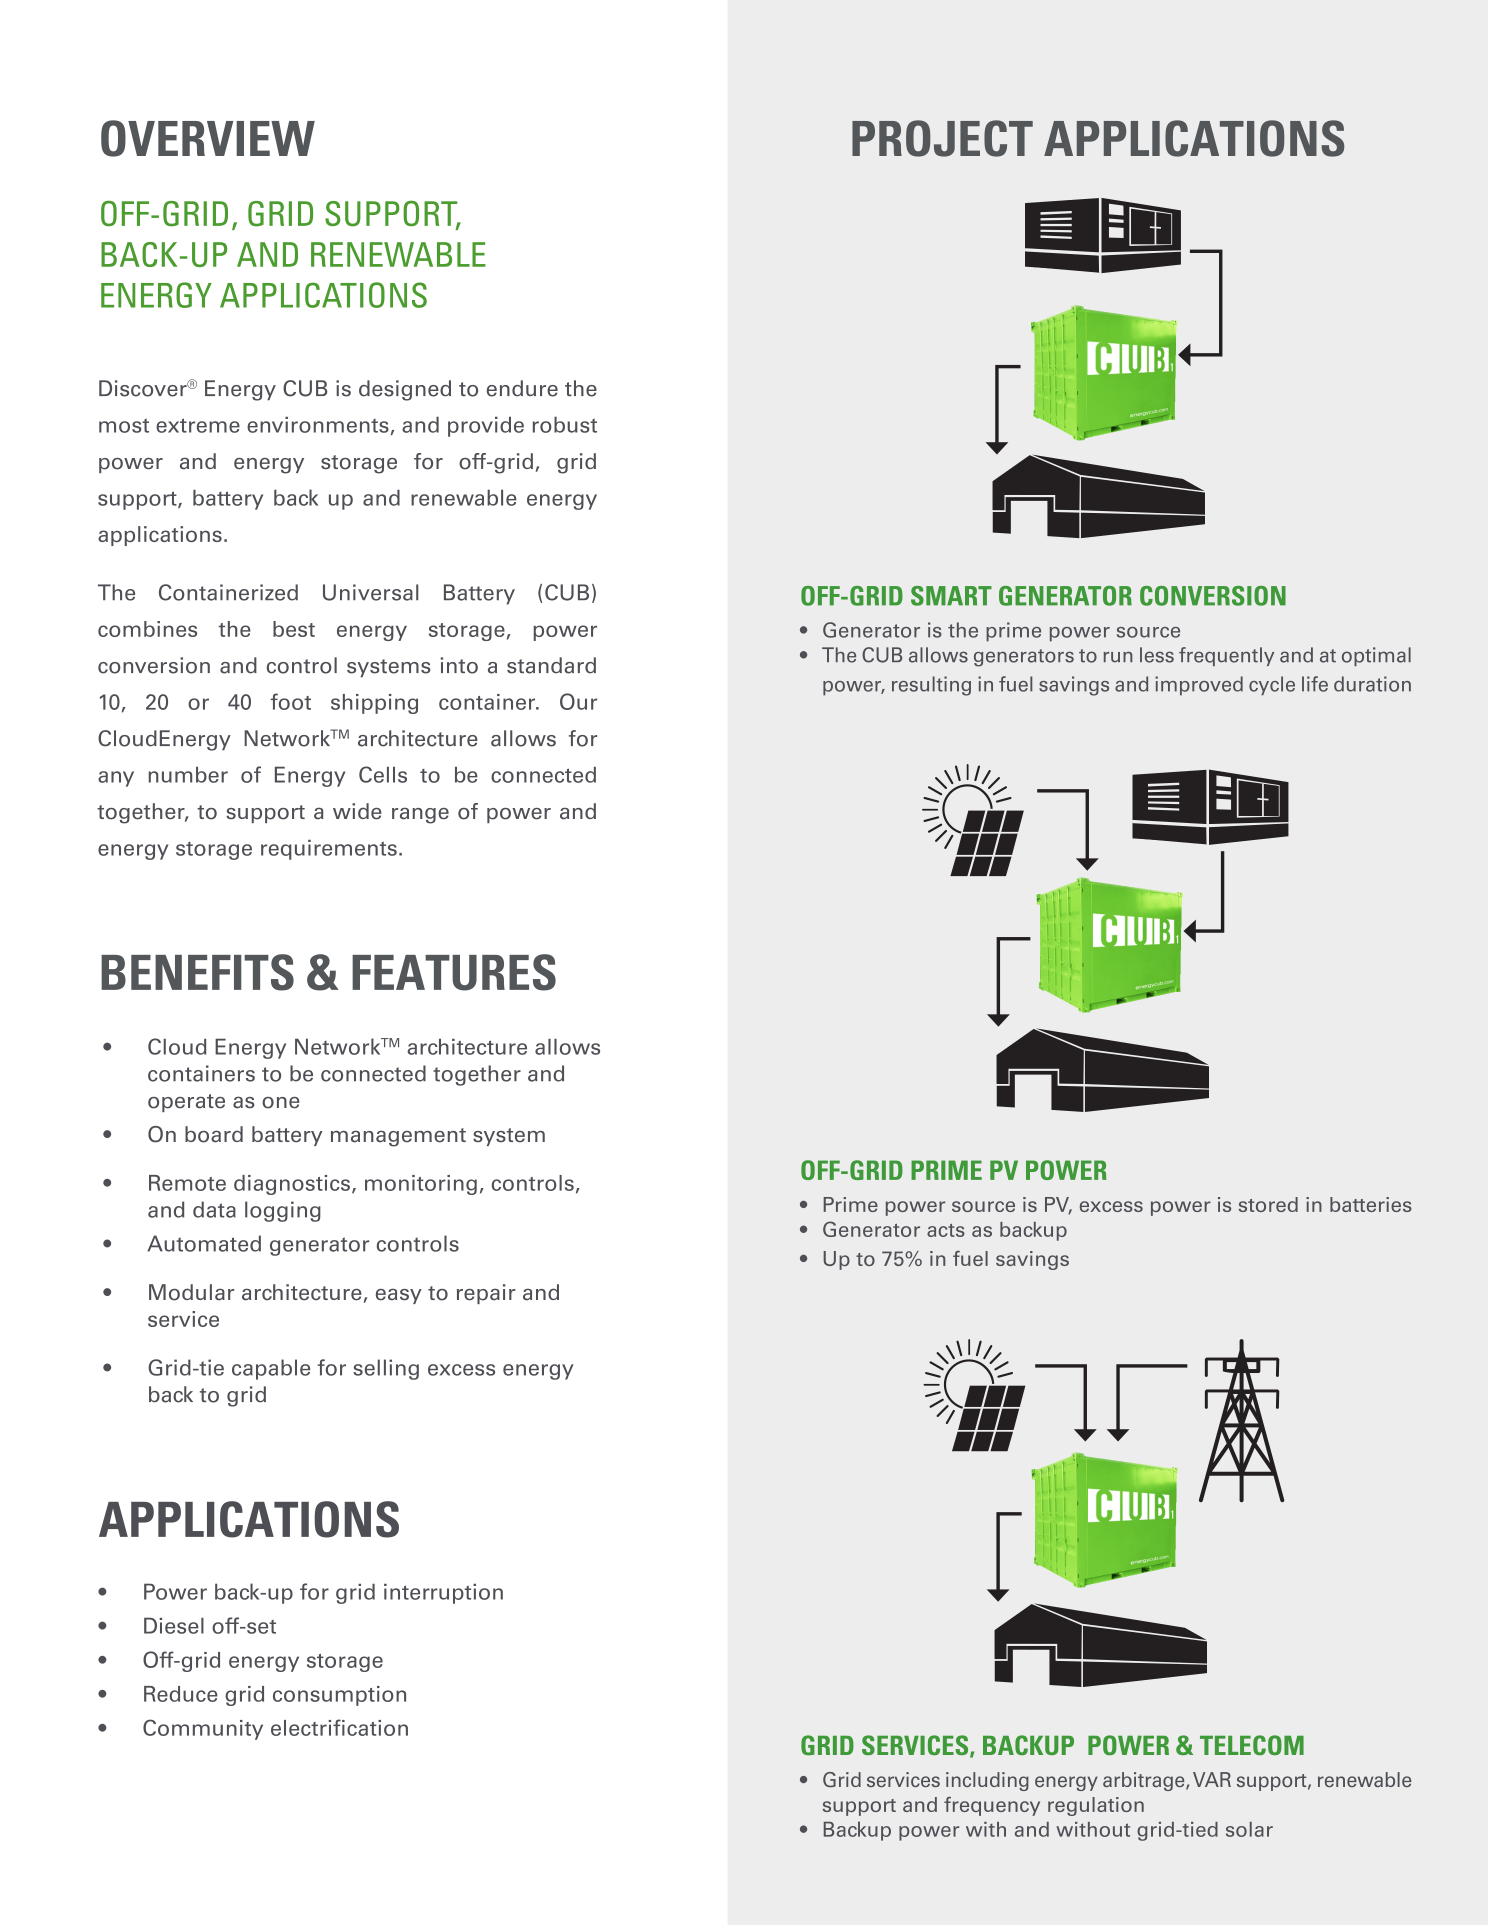 The image size is (1488, 1925). What do you see at coordinates (208, 138) in the document?
I see `OVERVIEW` at bounding box center [208, 138].
